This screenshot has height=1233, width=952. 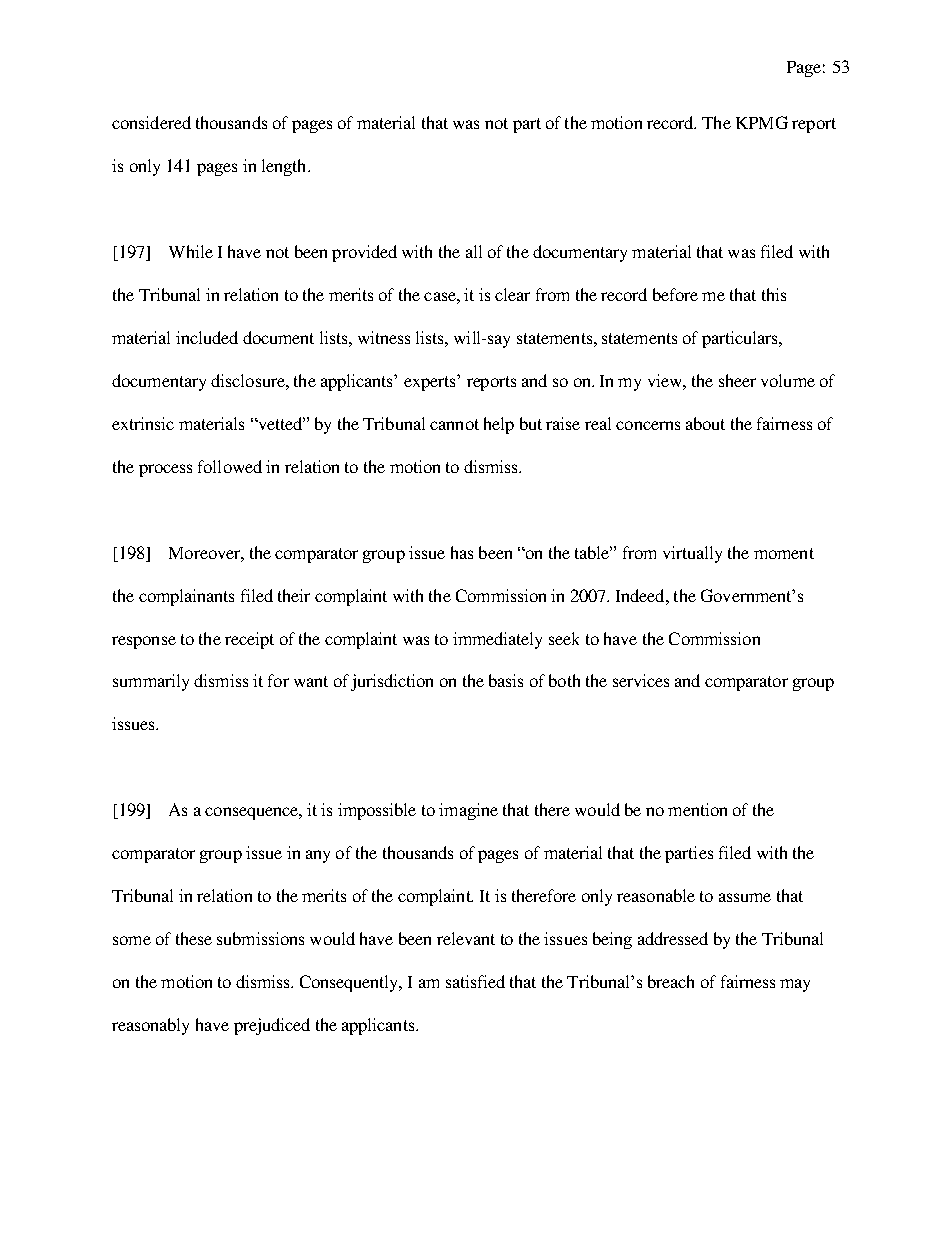 What do you see at coordinates (475, 981) in the screenshot?
I see `satisfied` at bounding box center [475, 981].
